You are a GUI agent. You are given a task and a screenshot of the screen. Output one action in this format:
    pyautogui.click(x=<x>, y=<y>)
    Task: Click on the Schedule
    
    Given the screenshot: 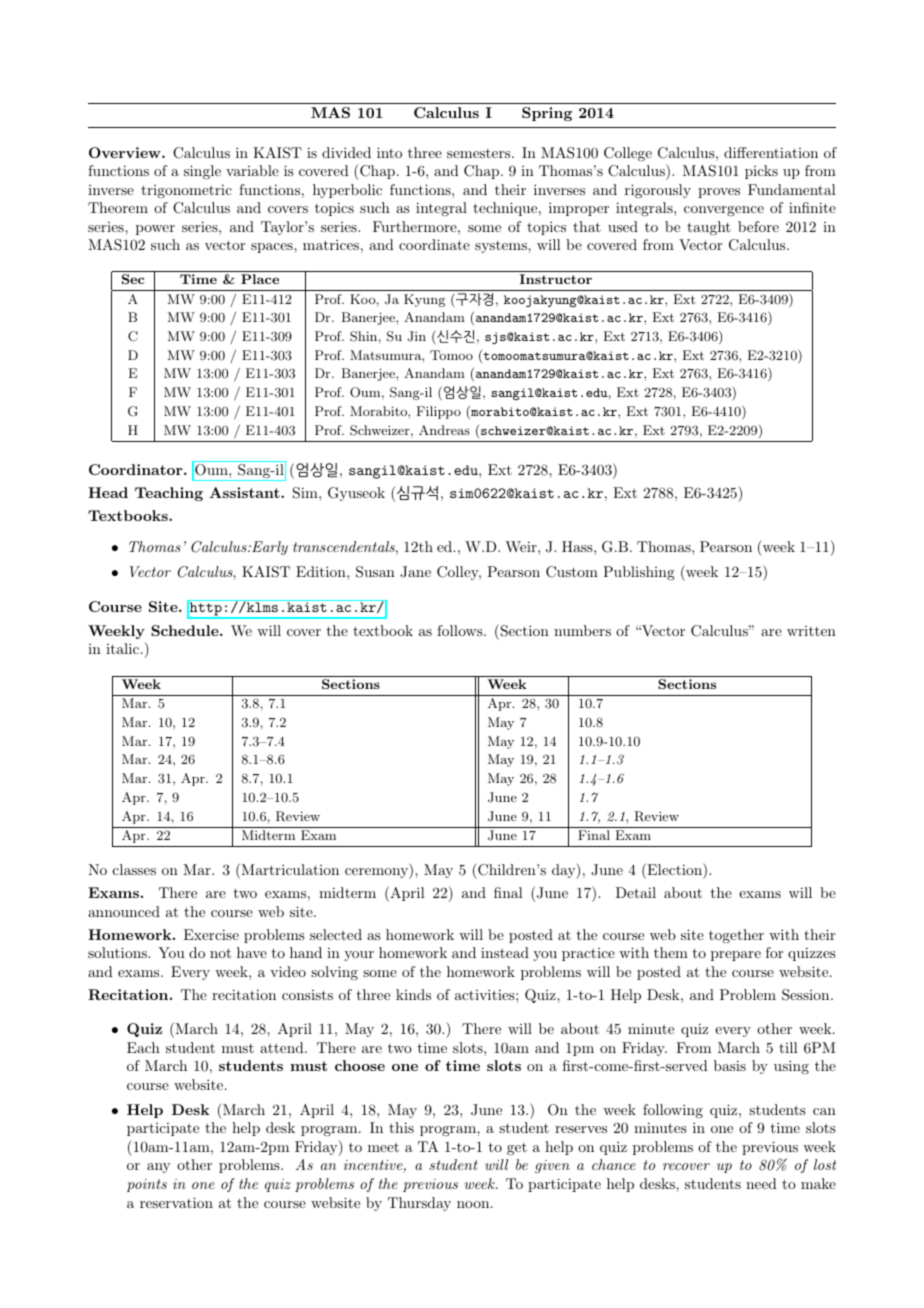 What is the action you would take?
    pyautogui.click(x=186, y=630)
